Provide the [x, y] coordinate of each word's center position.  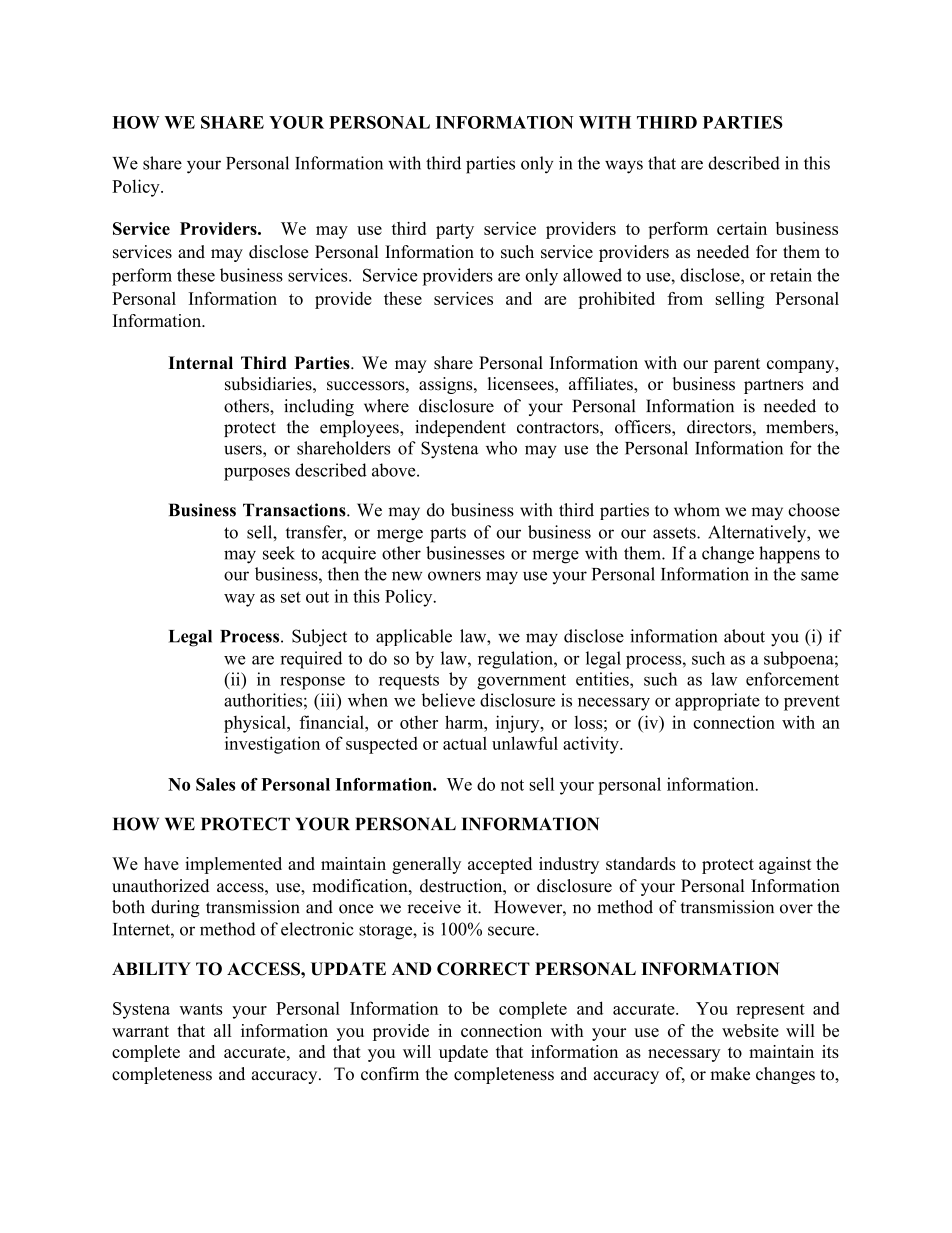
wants [201, 1009]
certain [742, 228]
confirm [390, 1074]
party [455, 231]
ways [624, 167]
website [750, 1030]
